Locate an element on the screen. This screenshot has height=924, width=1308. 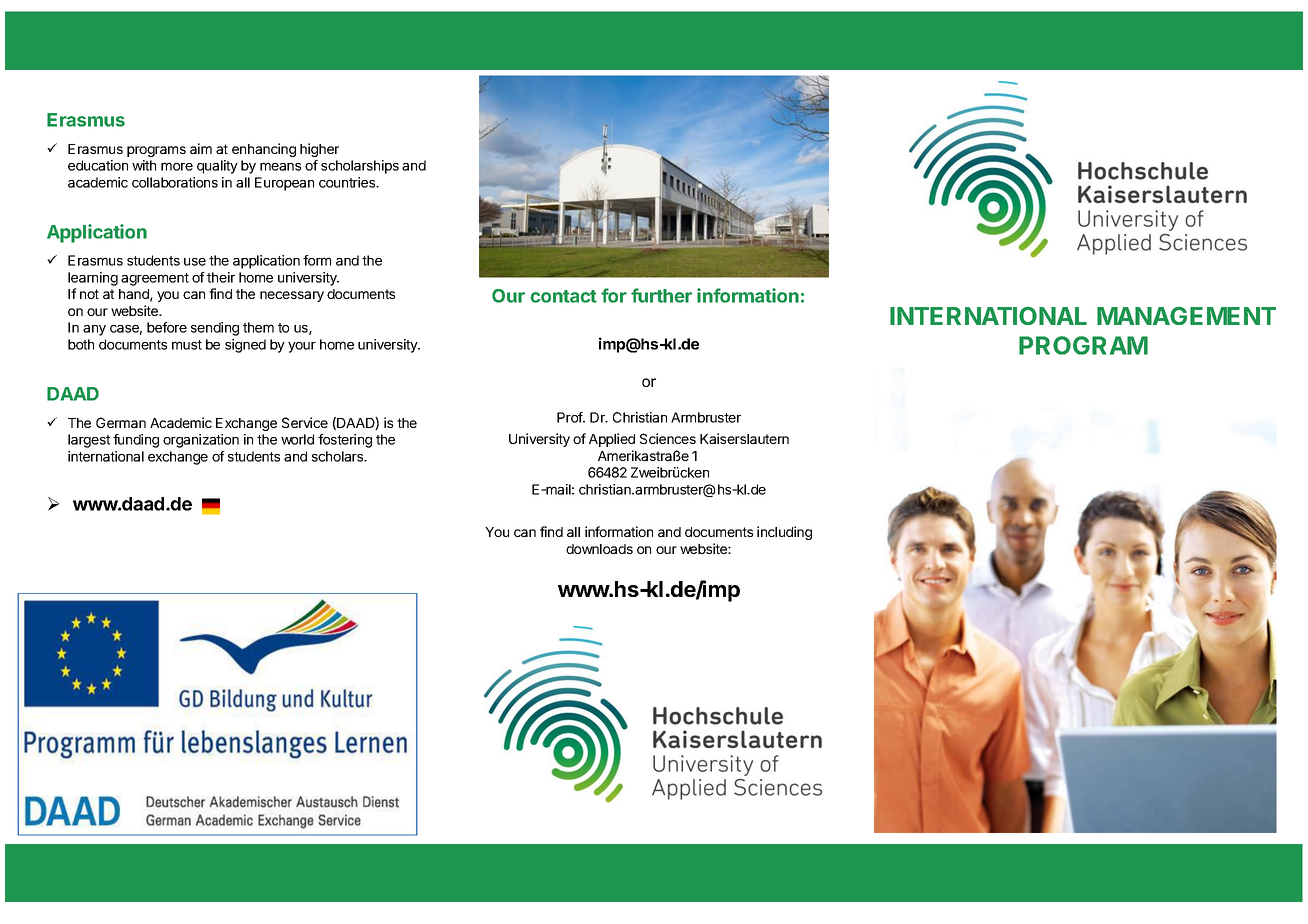
contact is located at coordinates (563, 296).
